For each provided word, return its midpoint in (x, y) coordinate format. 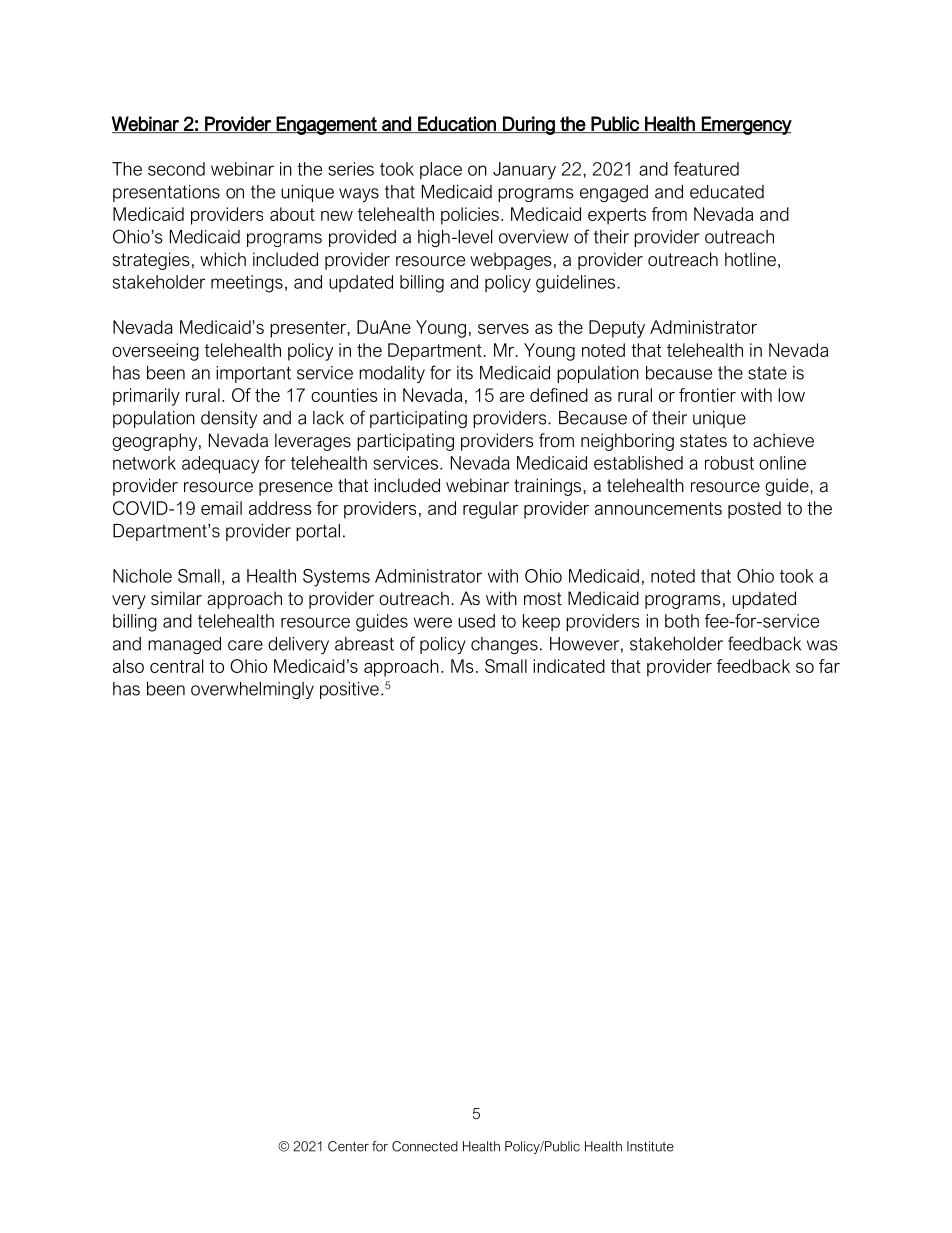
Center (348, 1146)
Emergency (746, 125)
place (441, 170)
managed (184, 645)
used (476, 621)
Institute (650, 1146)
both (682, 621)
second (176, 169)
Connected (425, 1146)
